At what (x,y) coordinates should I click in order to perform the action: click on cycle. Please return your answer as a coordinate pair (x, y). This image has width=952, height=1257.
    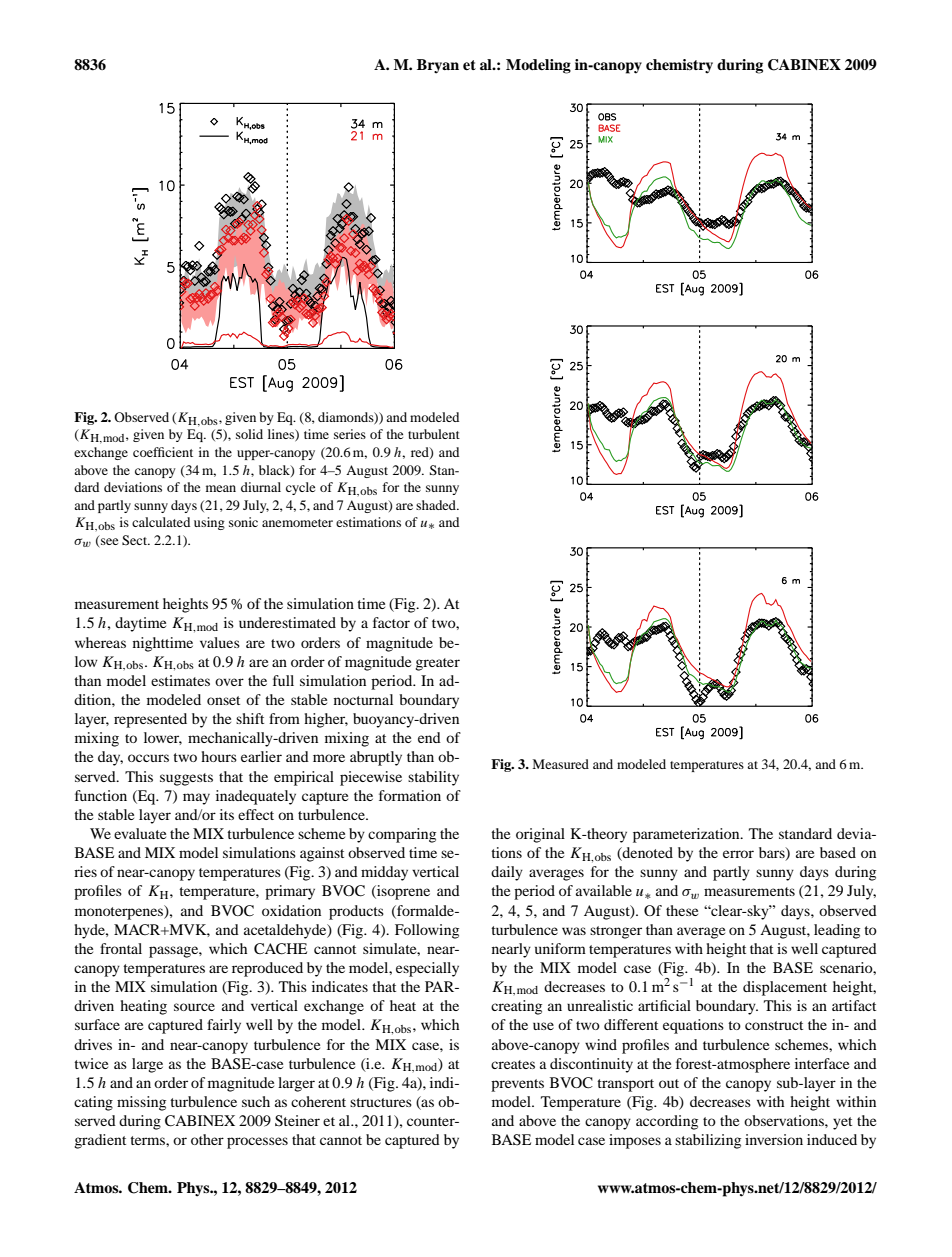
    Looking at the image, I should click on (300, 488).
